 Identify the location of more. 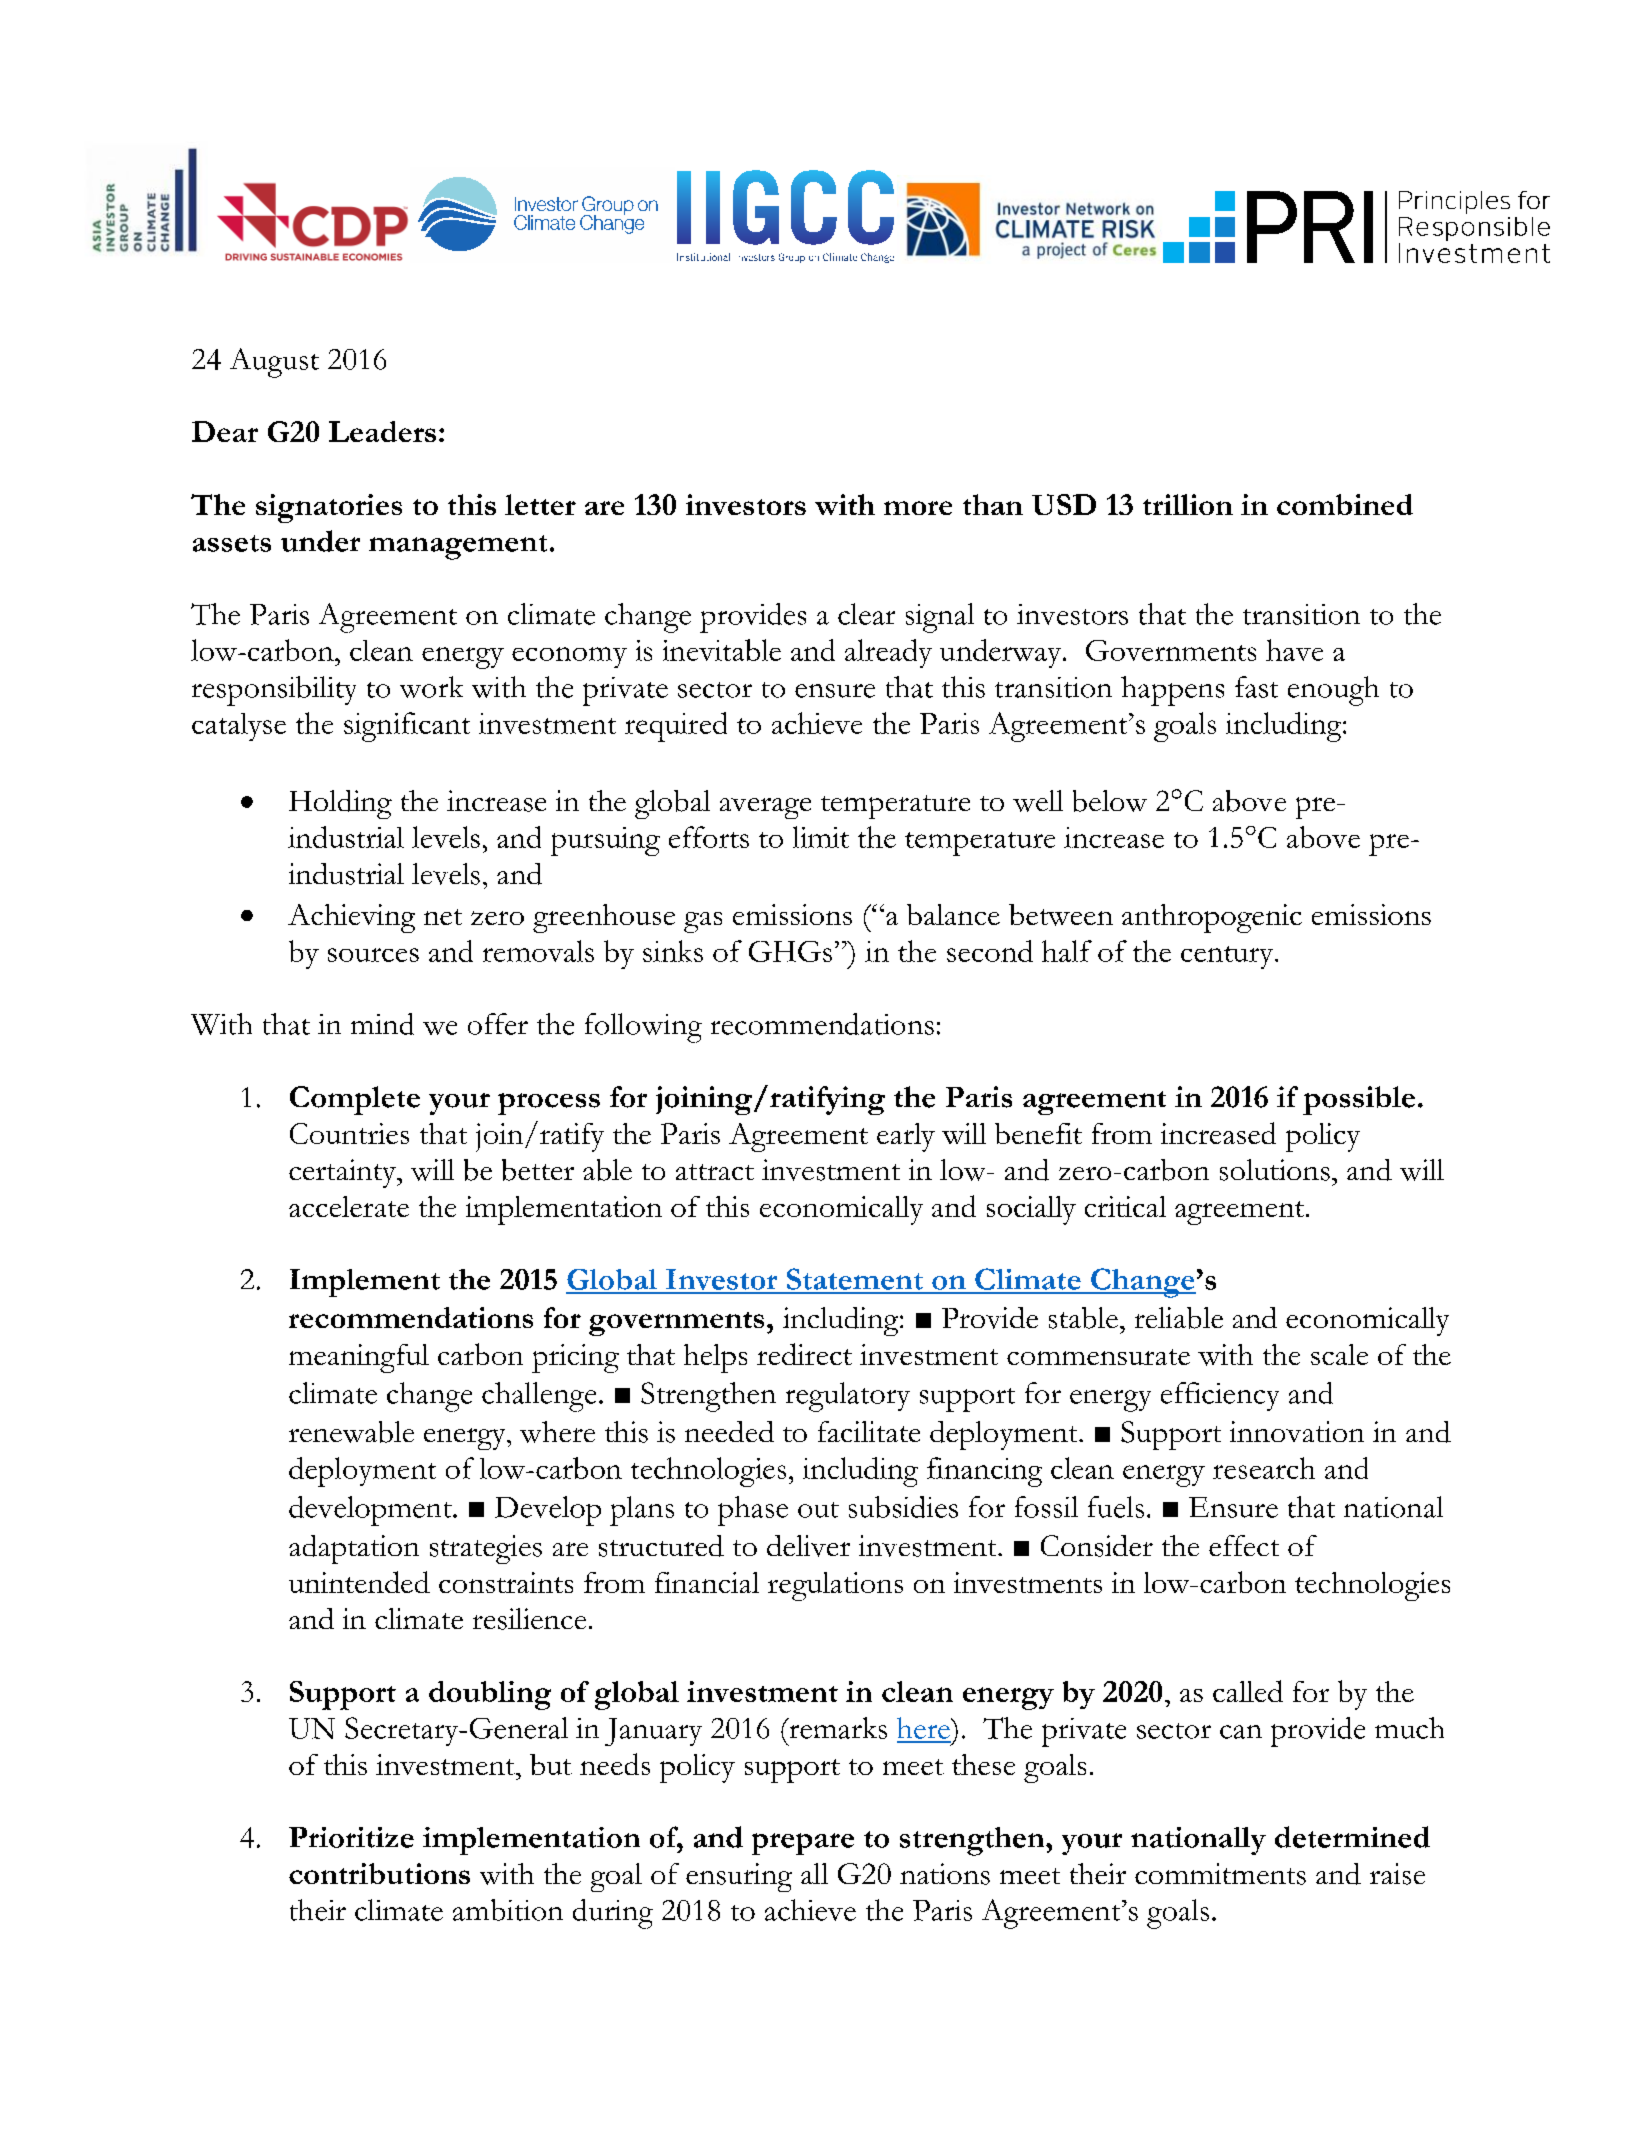
(918, 508).
